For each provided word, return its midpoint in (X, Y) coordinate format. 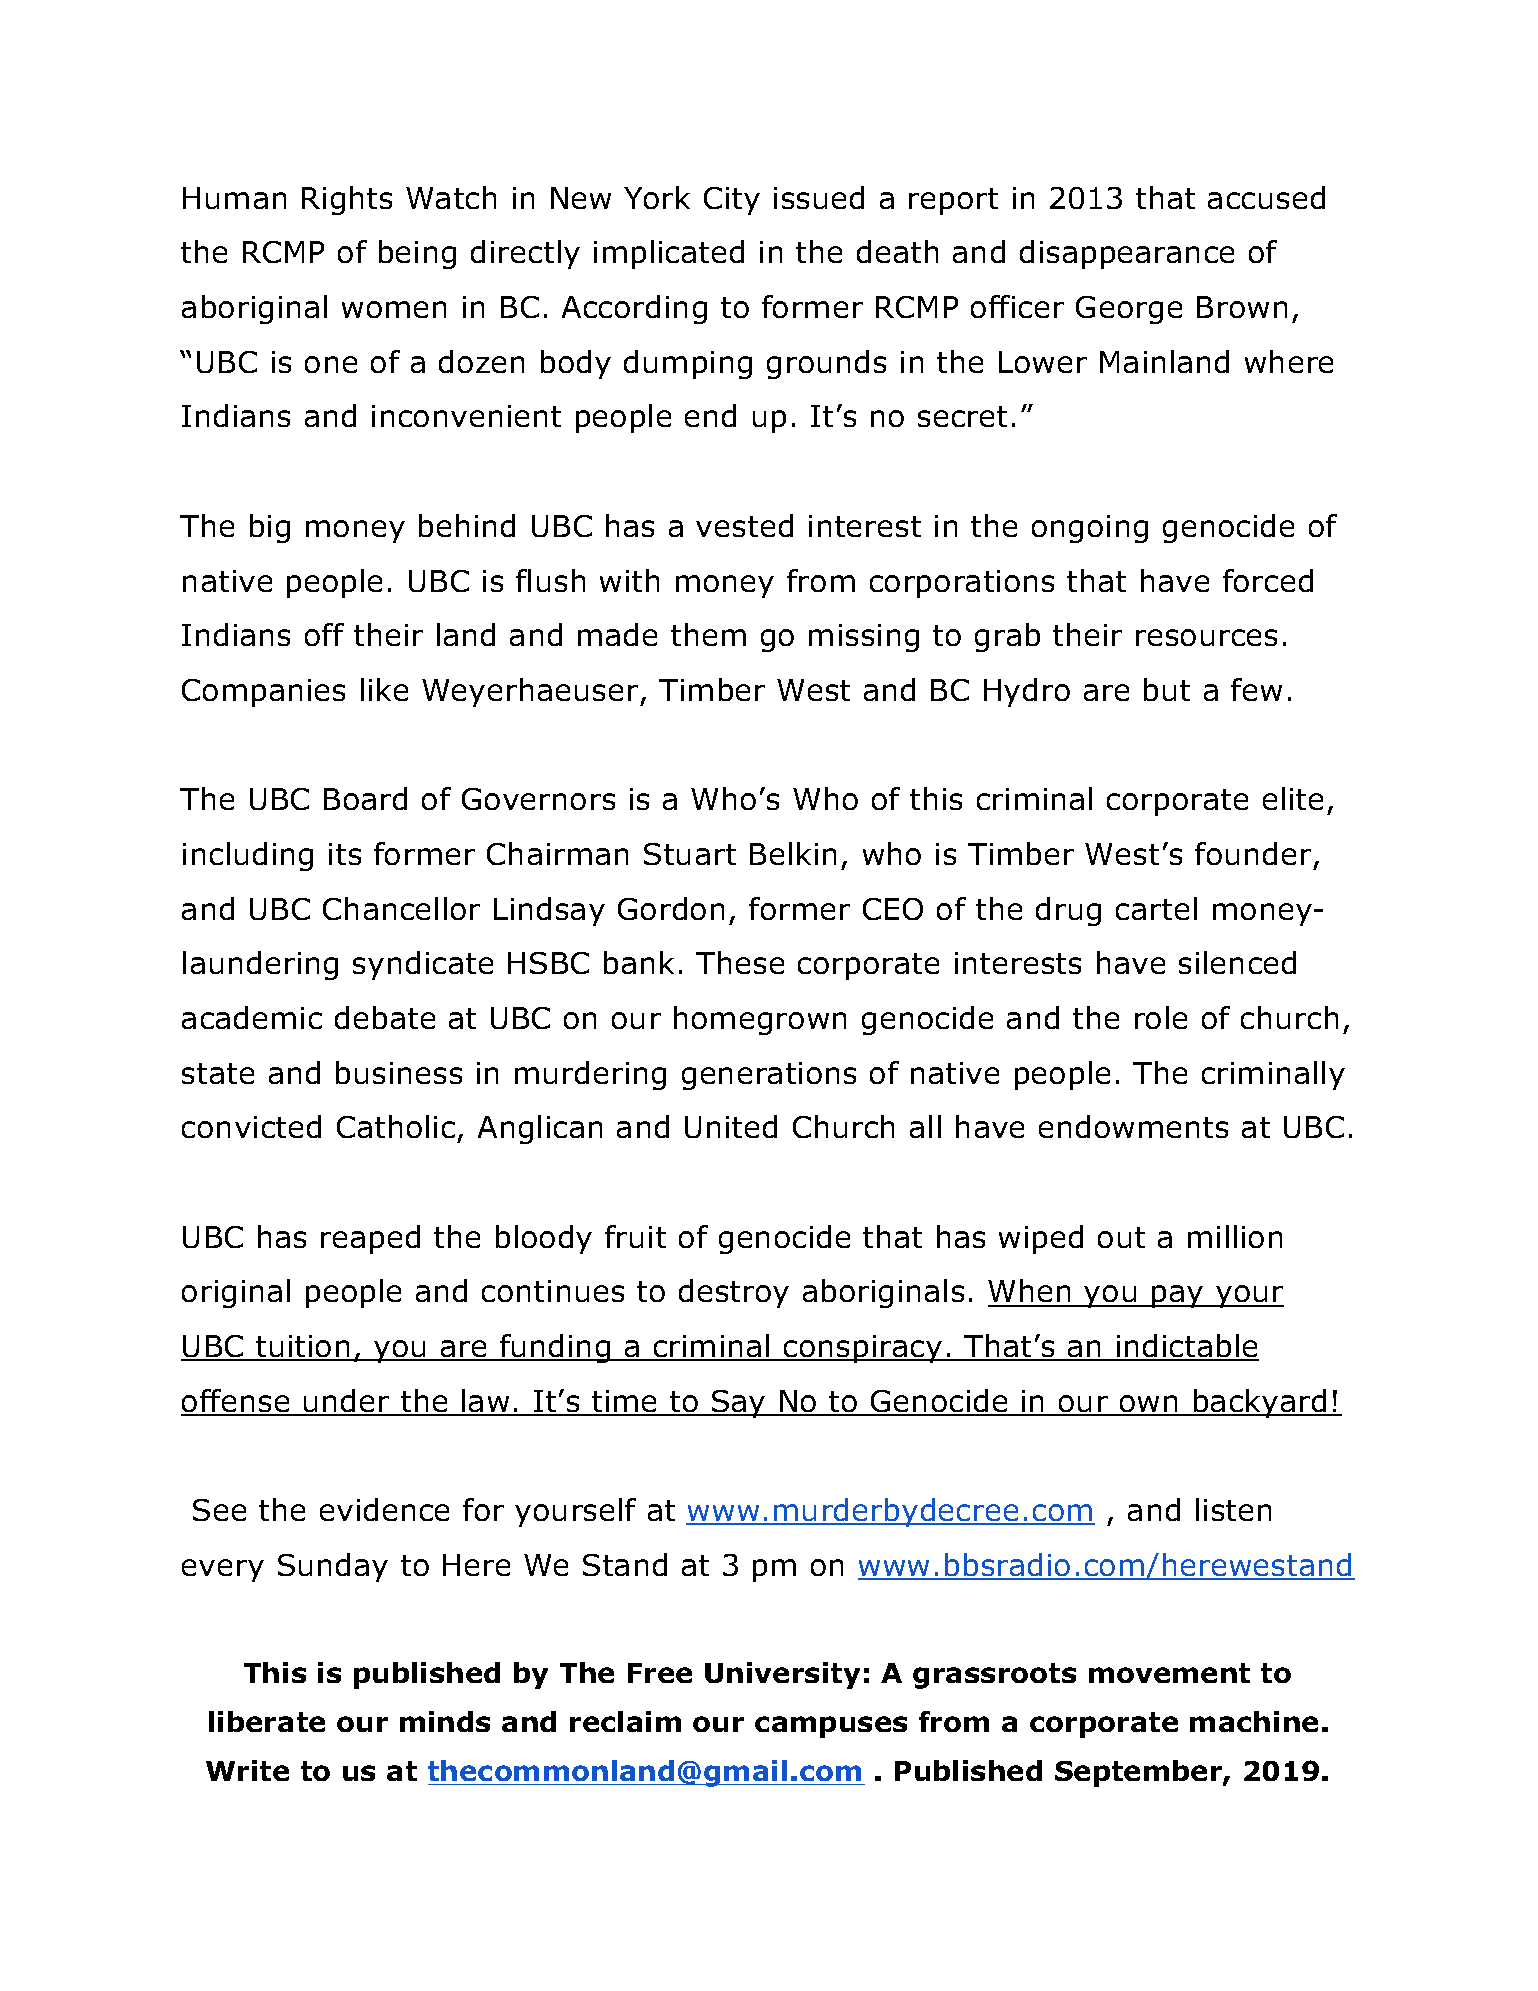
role (1161, 1017)
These (740, 962)
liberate (267, 1721)
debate (385, 1017)
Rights (347, 200)
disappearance (1127, 254)
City (732, 201)
